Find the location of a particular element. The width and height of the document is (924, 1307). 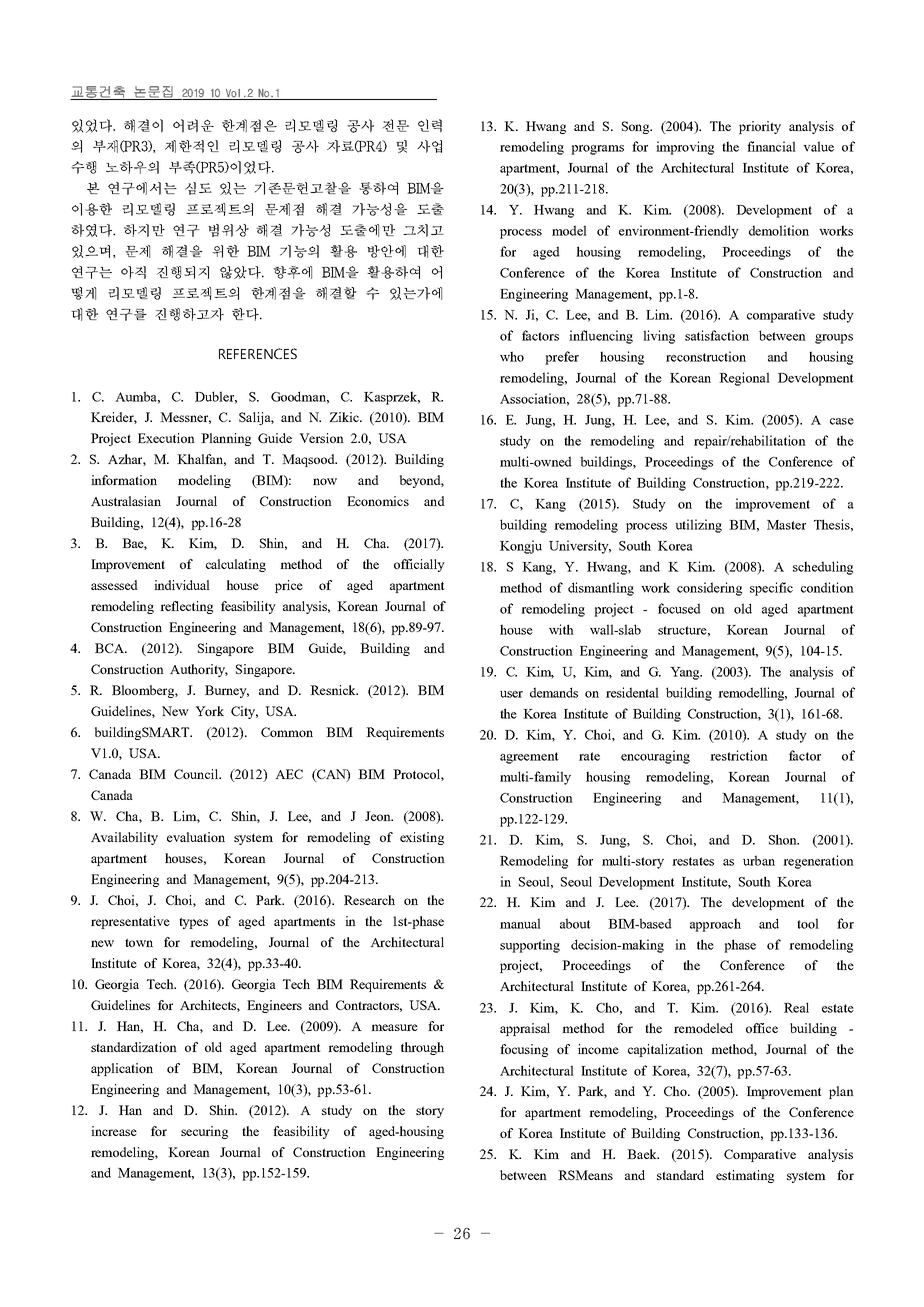

programs is located at coordinates (597, 150).
